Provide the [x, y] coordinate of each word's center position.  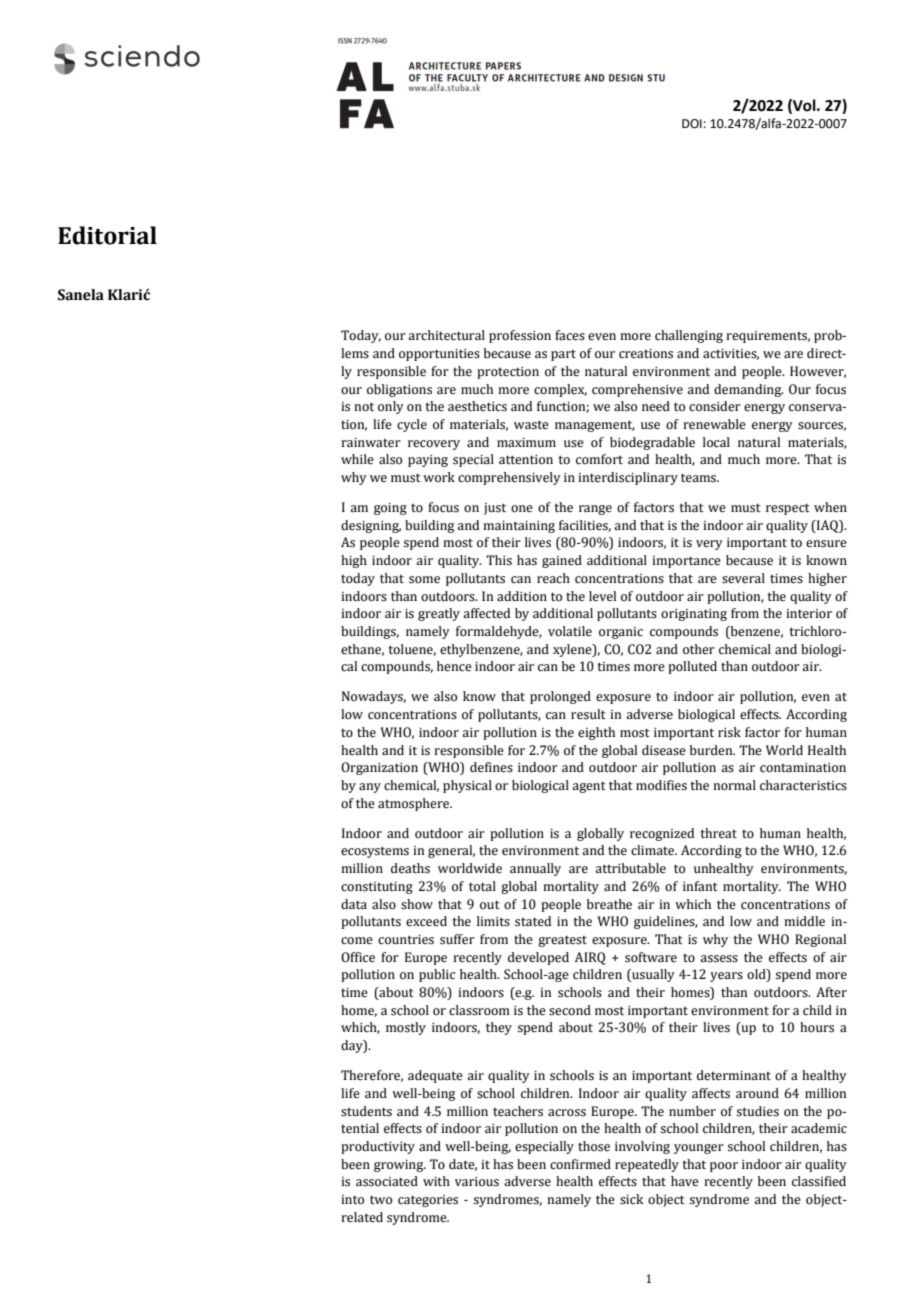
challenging [689, 336]
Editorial [107, 235]
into [352, 1199]
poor [724, 1167]
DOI [692, 124]
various [477, 1182]
